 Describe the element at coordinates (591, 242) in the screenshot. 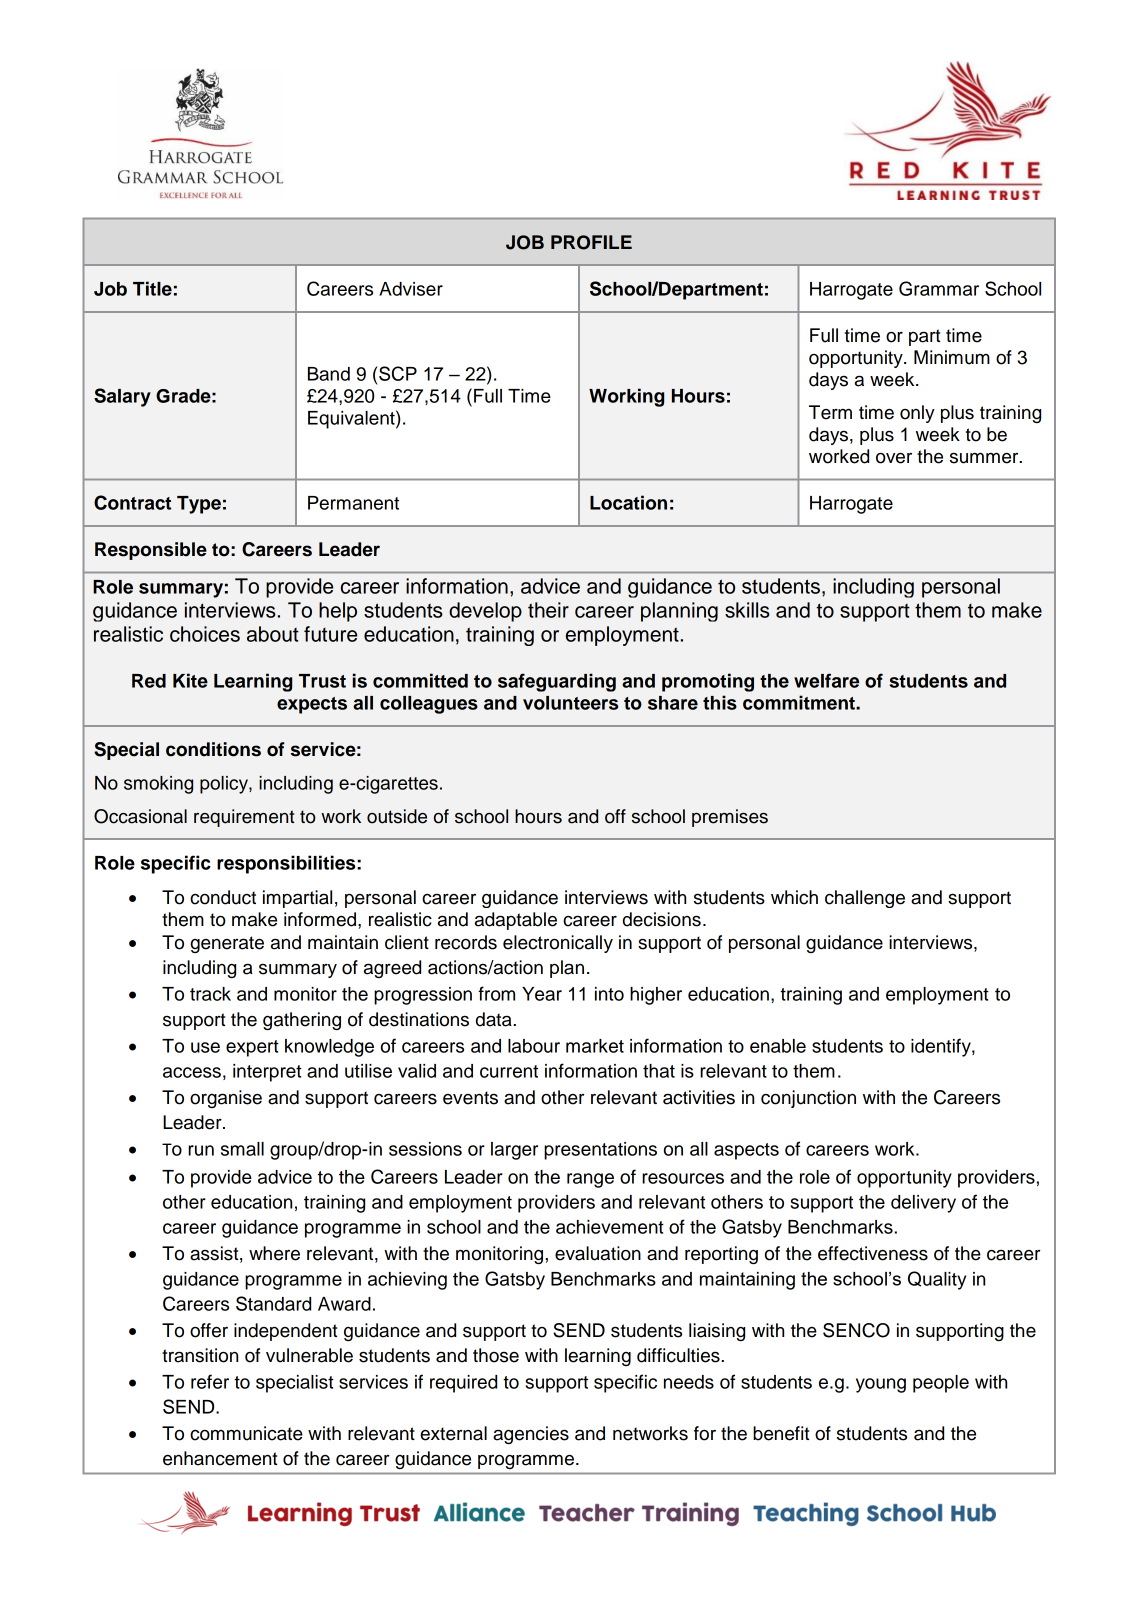

I see `PROFILE` at that location.
